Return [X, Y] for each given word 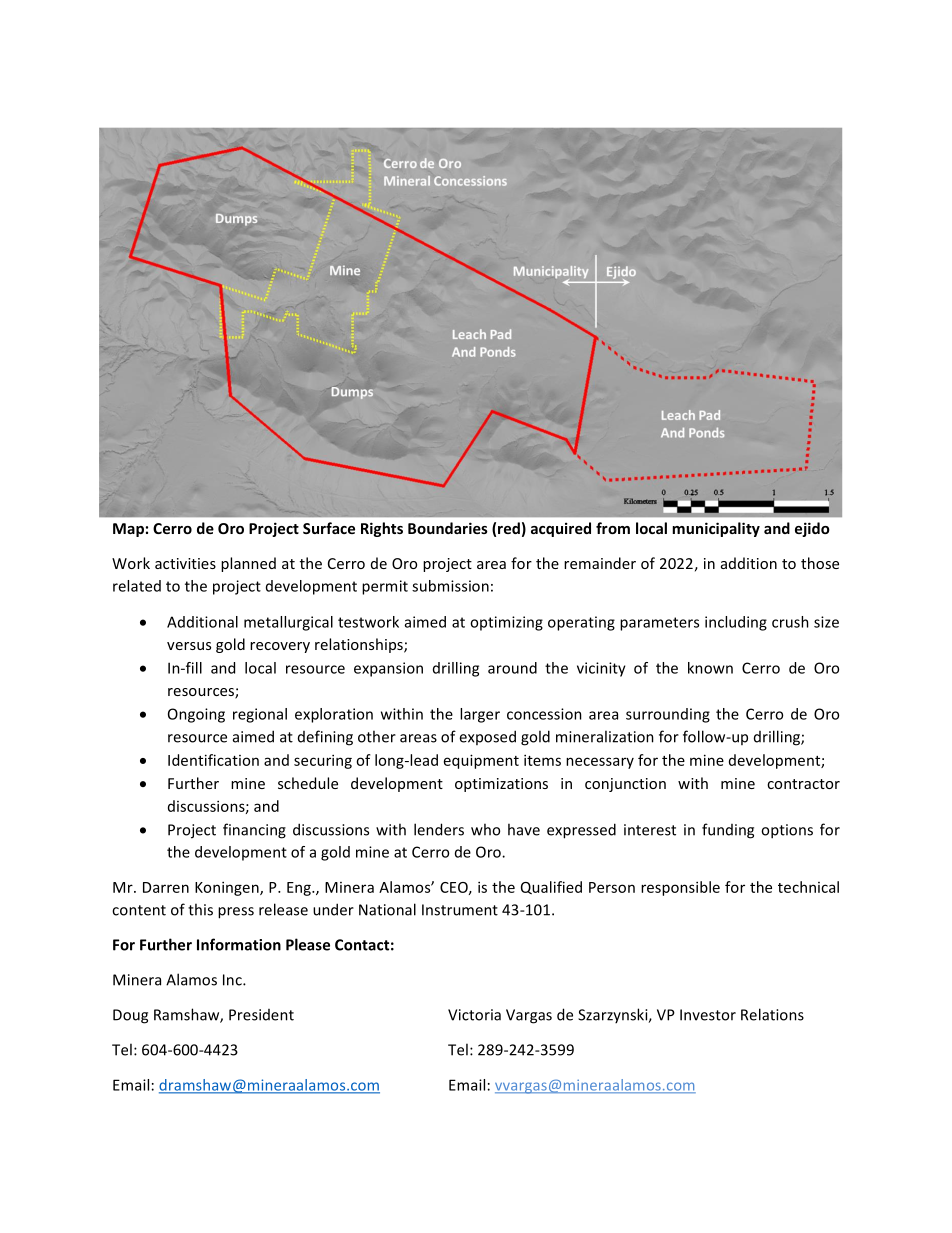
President [261, 1015]
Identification [213, 760]
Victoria [474, 1015]
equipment [481, 761]
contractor [803, 784]
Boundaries [448, 528]
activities [185, 563]
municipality [716, 529]
